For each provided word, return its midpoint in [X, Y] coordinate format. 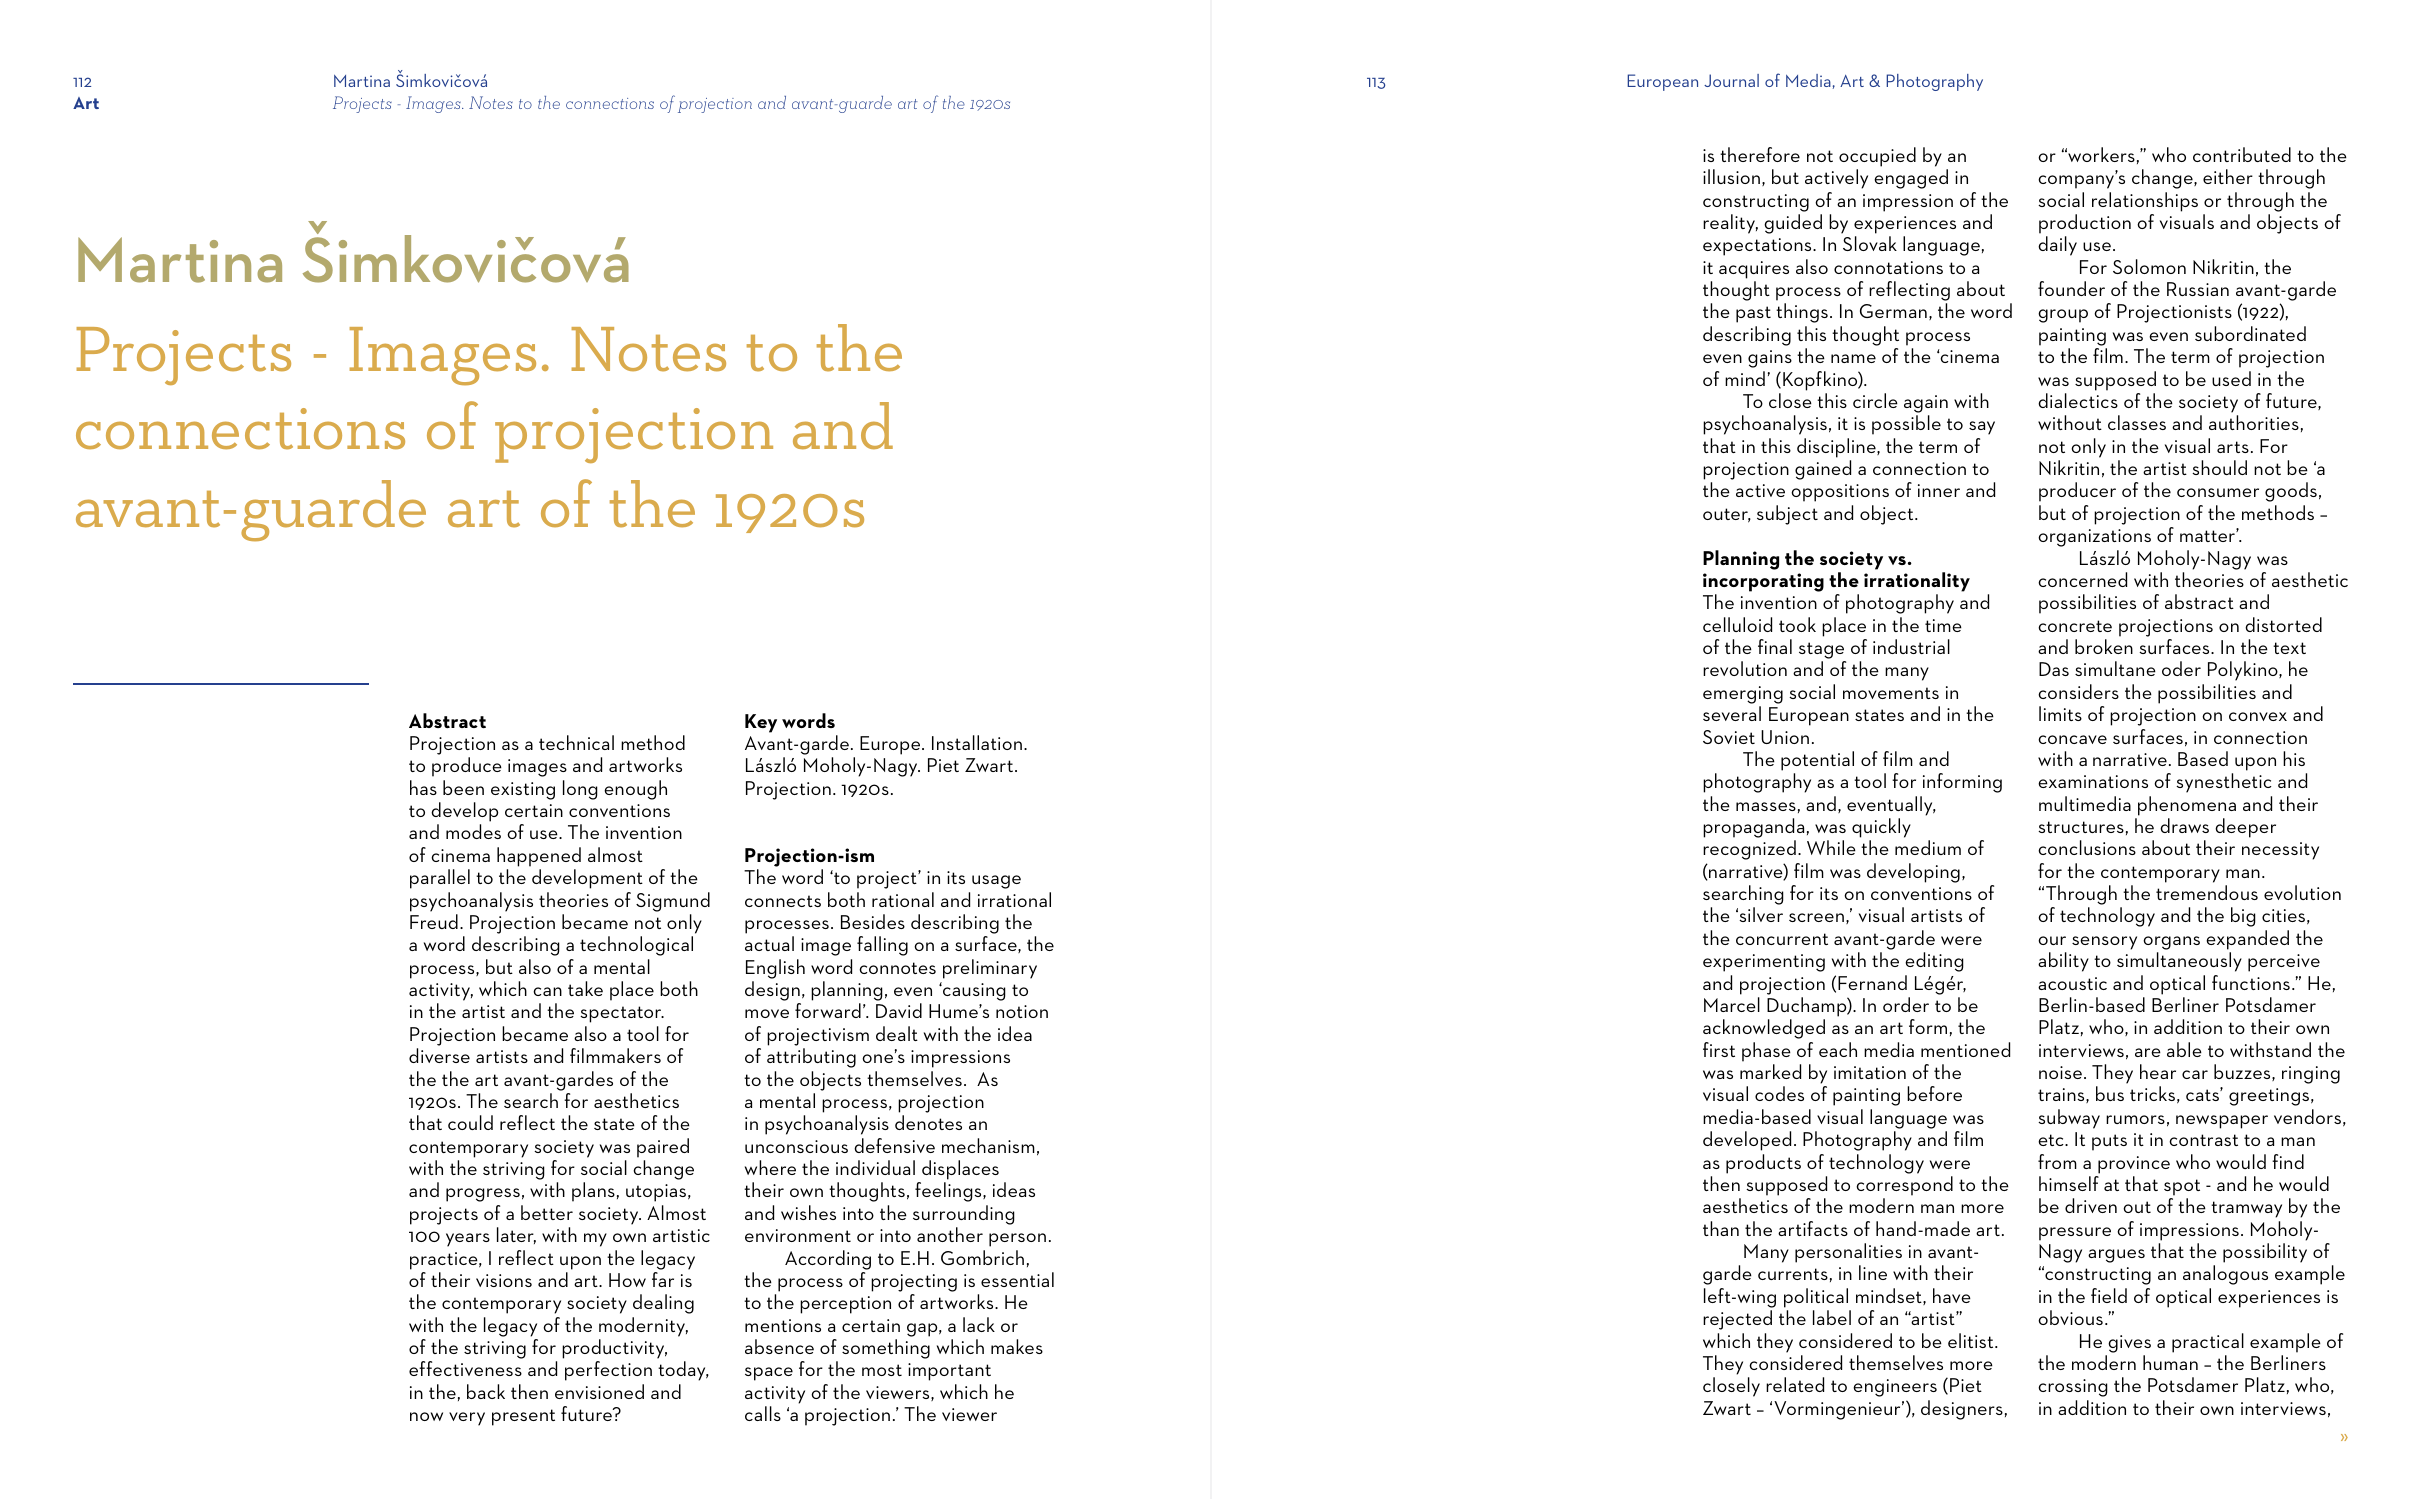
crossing [2073, 1388]
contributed [2242, 154]
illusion [1731, 176]
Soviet [1729, 737]
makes [1017, 1346]
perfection [608, 1371]
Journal [1731, 80]
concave [2072, 739]
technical [576, 742]
